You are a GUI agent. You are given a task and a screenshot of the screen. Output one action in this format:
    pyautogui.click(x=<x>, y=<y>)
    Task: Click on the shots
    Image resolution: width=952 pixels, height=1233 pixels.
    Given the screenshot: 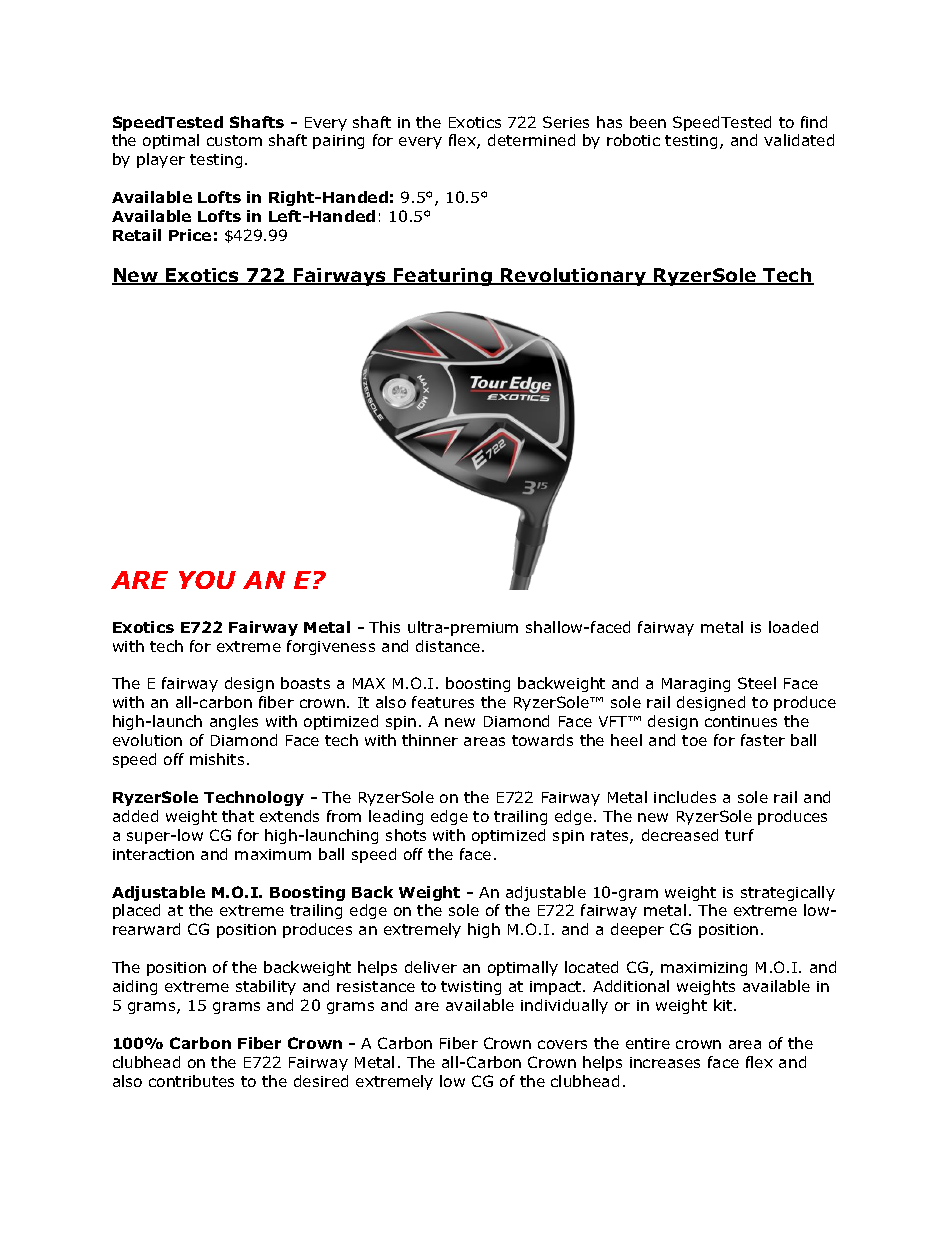 What is the action you would take?
    pyautogui.click(x=406, y=835)
